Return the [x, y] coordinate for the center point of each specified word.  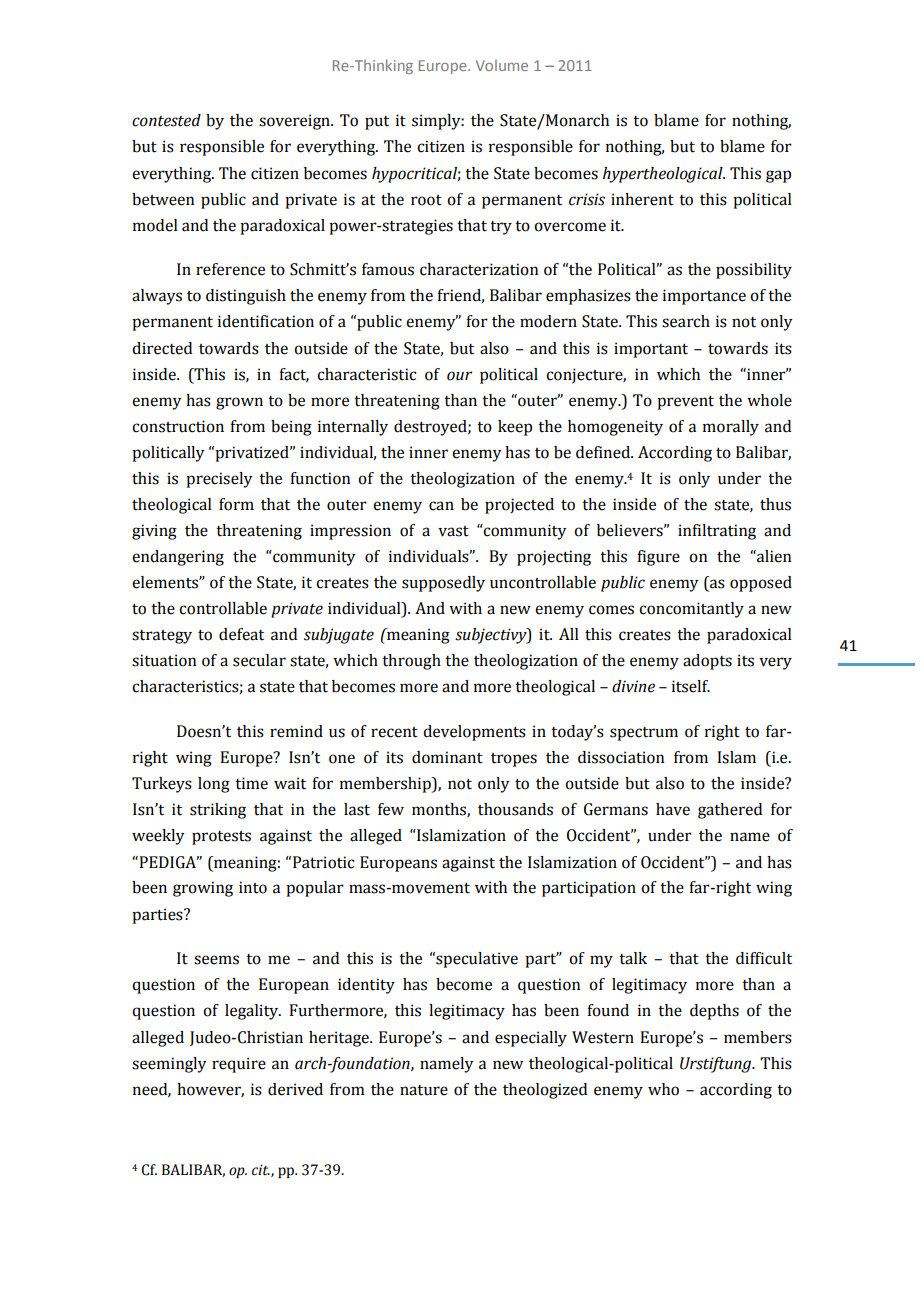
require [239, 1065]
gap [778, 176]
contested [166, 120]
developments [474, 733]
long [214, 785]
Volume [502, 65]
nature [424, 1090]
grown [239, 403]
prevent [685, 403]
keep [515, 428]
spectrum [644, 734]
